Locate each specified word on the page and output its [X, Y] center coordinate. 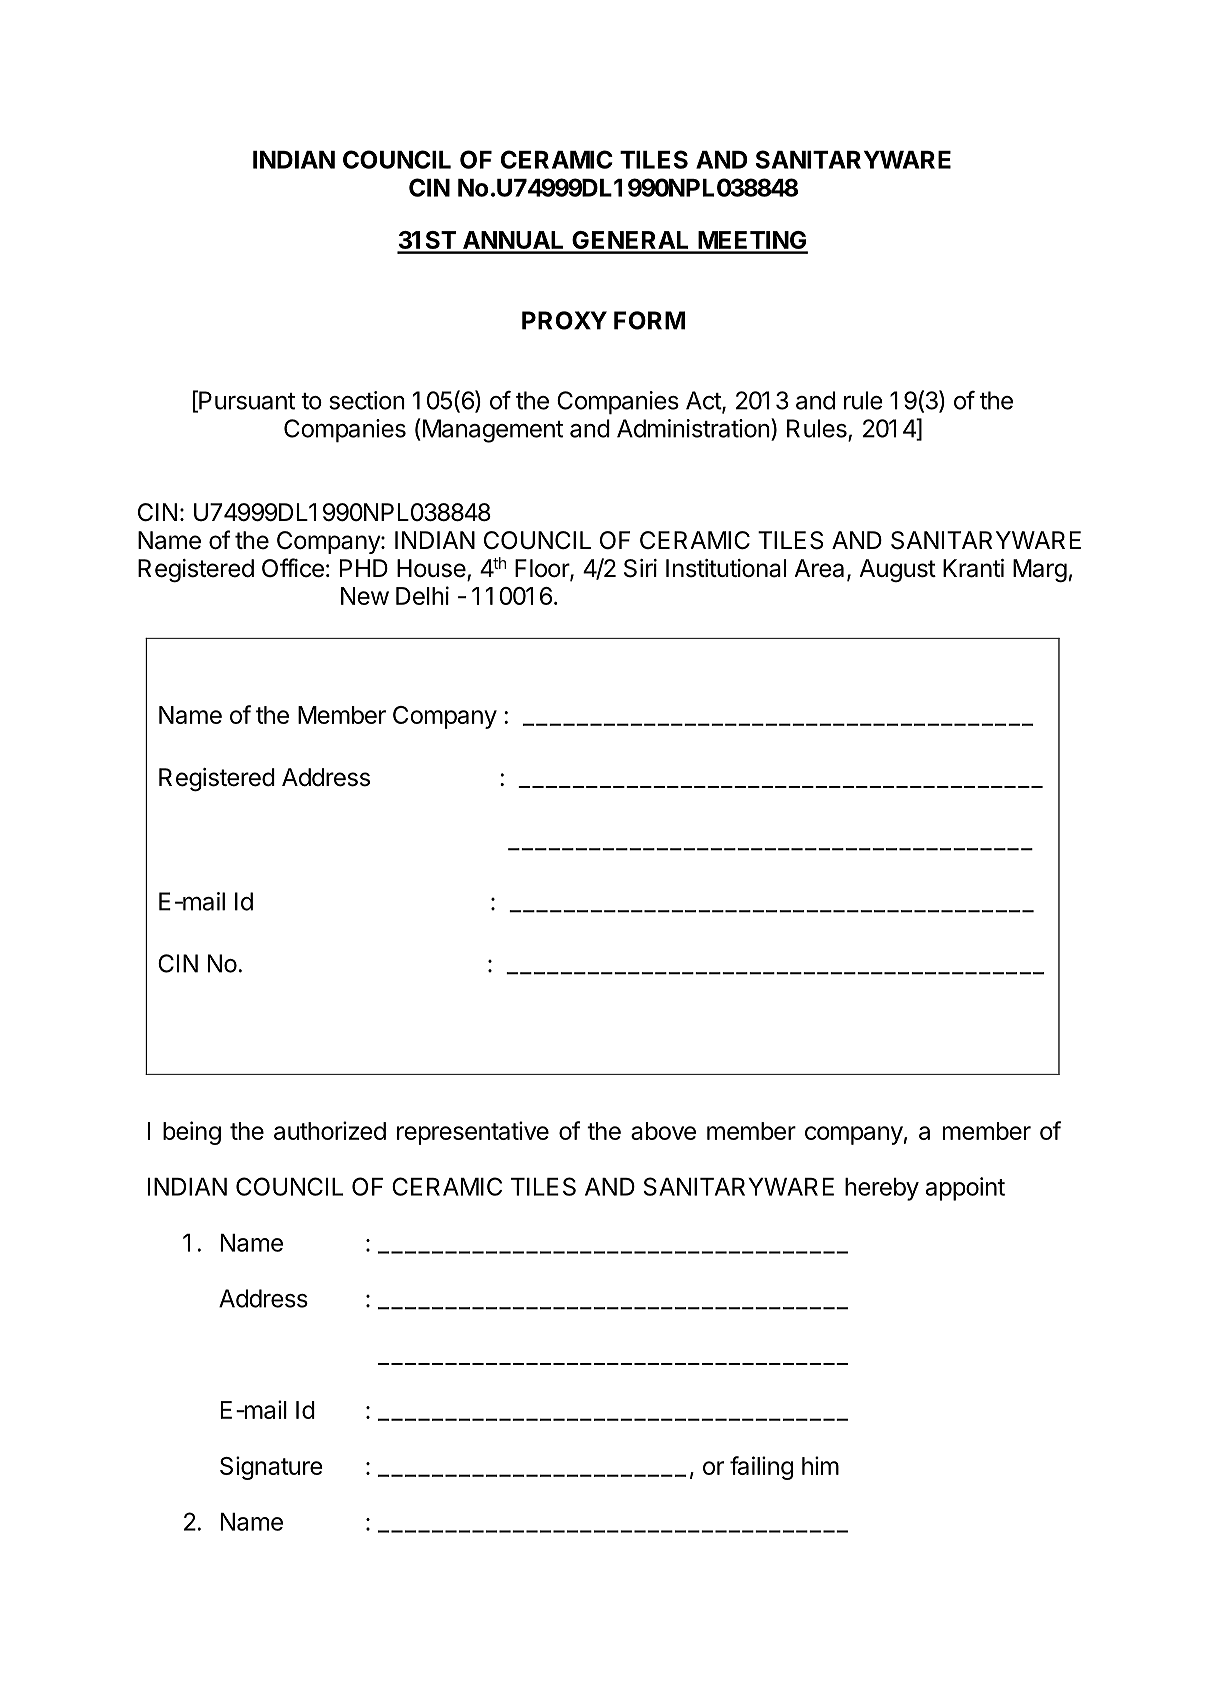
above [663, 1131]
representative [473, 1133]
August [897, 570]
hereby [882, 1189]
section [367, 400]
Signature [271, 1468]
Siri [640, 568]
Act [704, 401]
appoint [965, 1189]
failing [761, 1468]
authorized [330, 1130]
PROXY [564, 320]
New [365, 596]
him [820, 1465]
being [192, 1133]
